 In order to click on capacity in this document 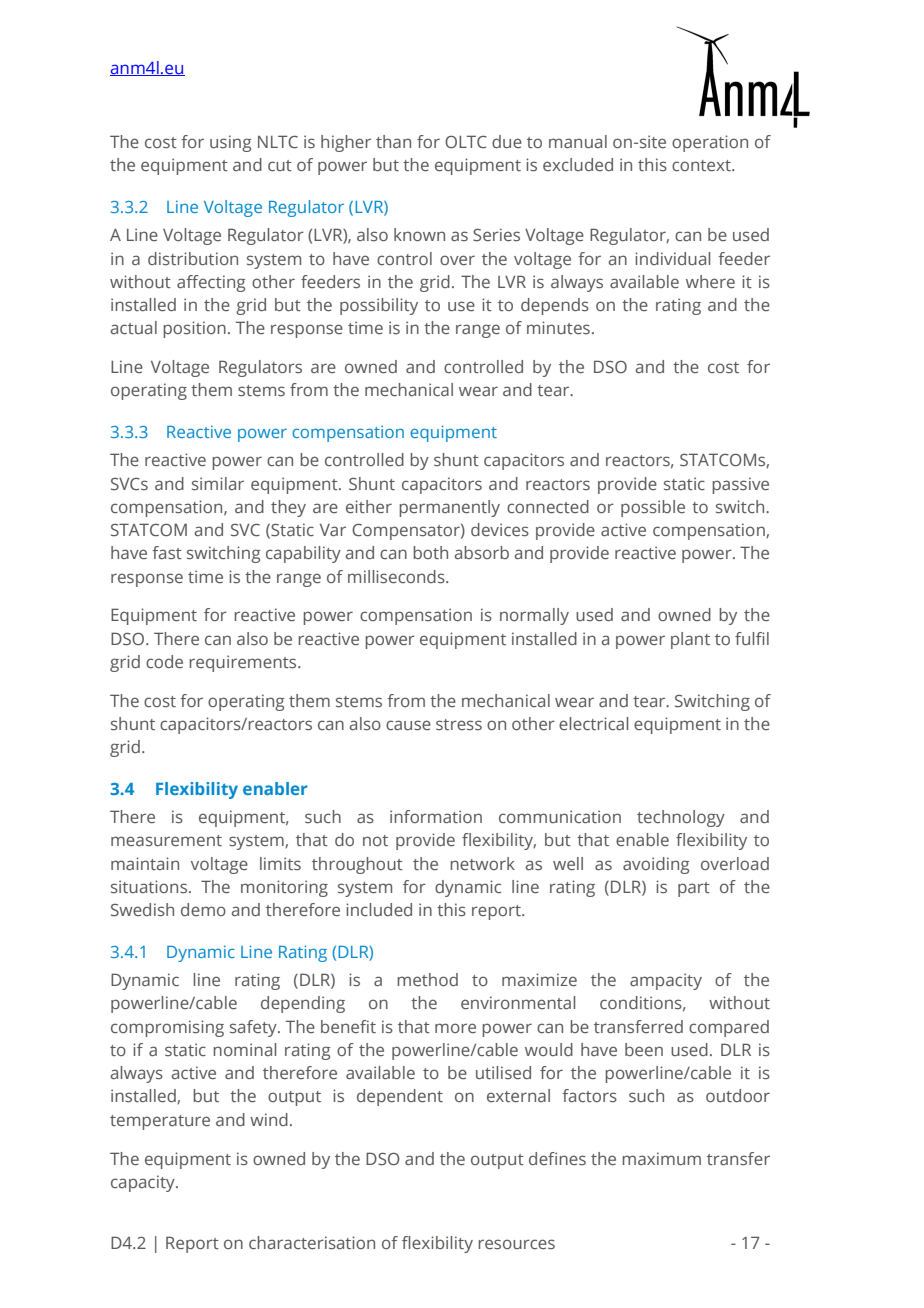, I will do `click(144, 1183)`.
